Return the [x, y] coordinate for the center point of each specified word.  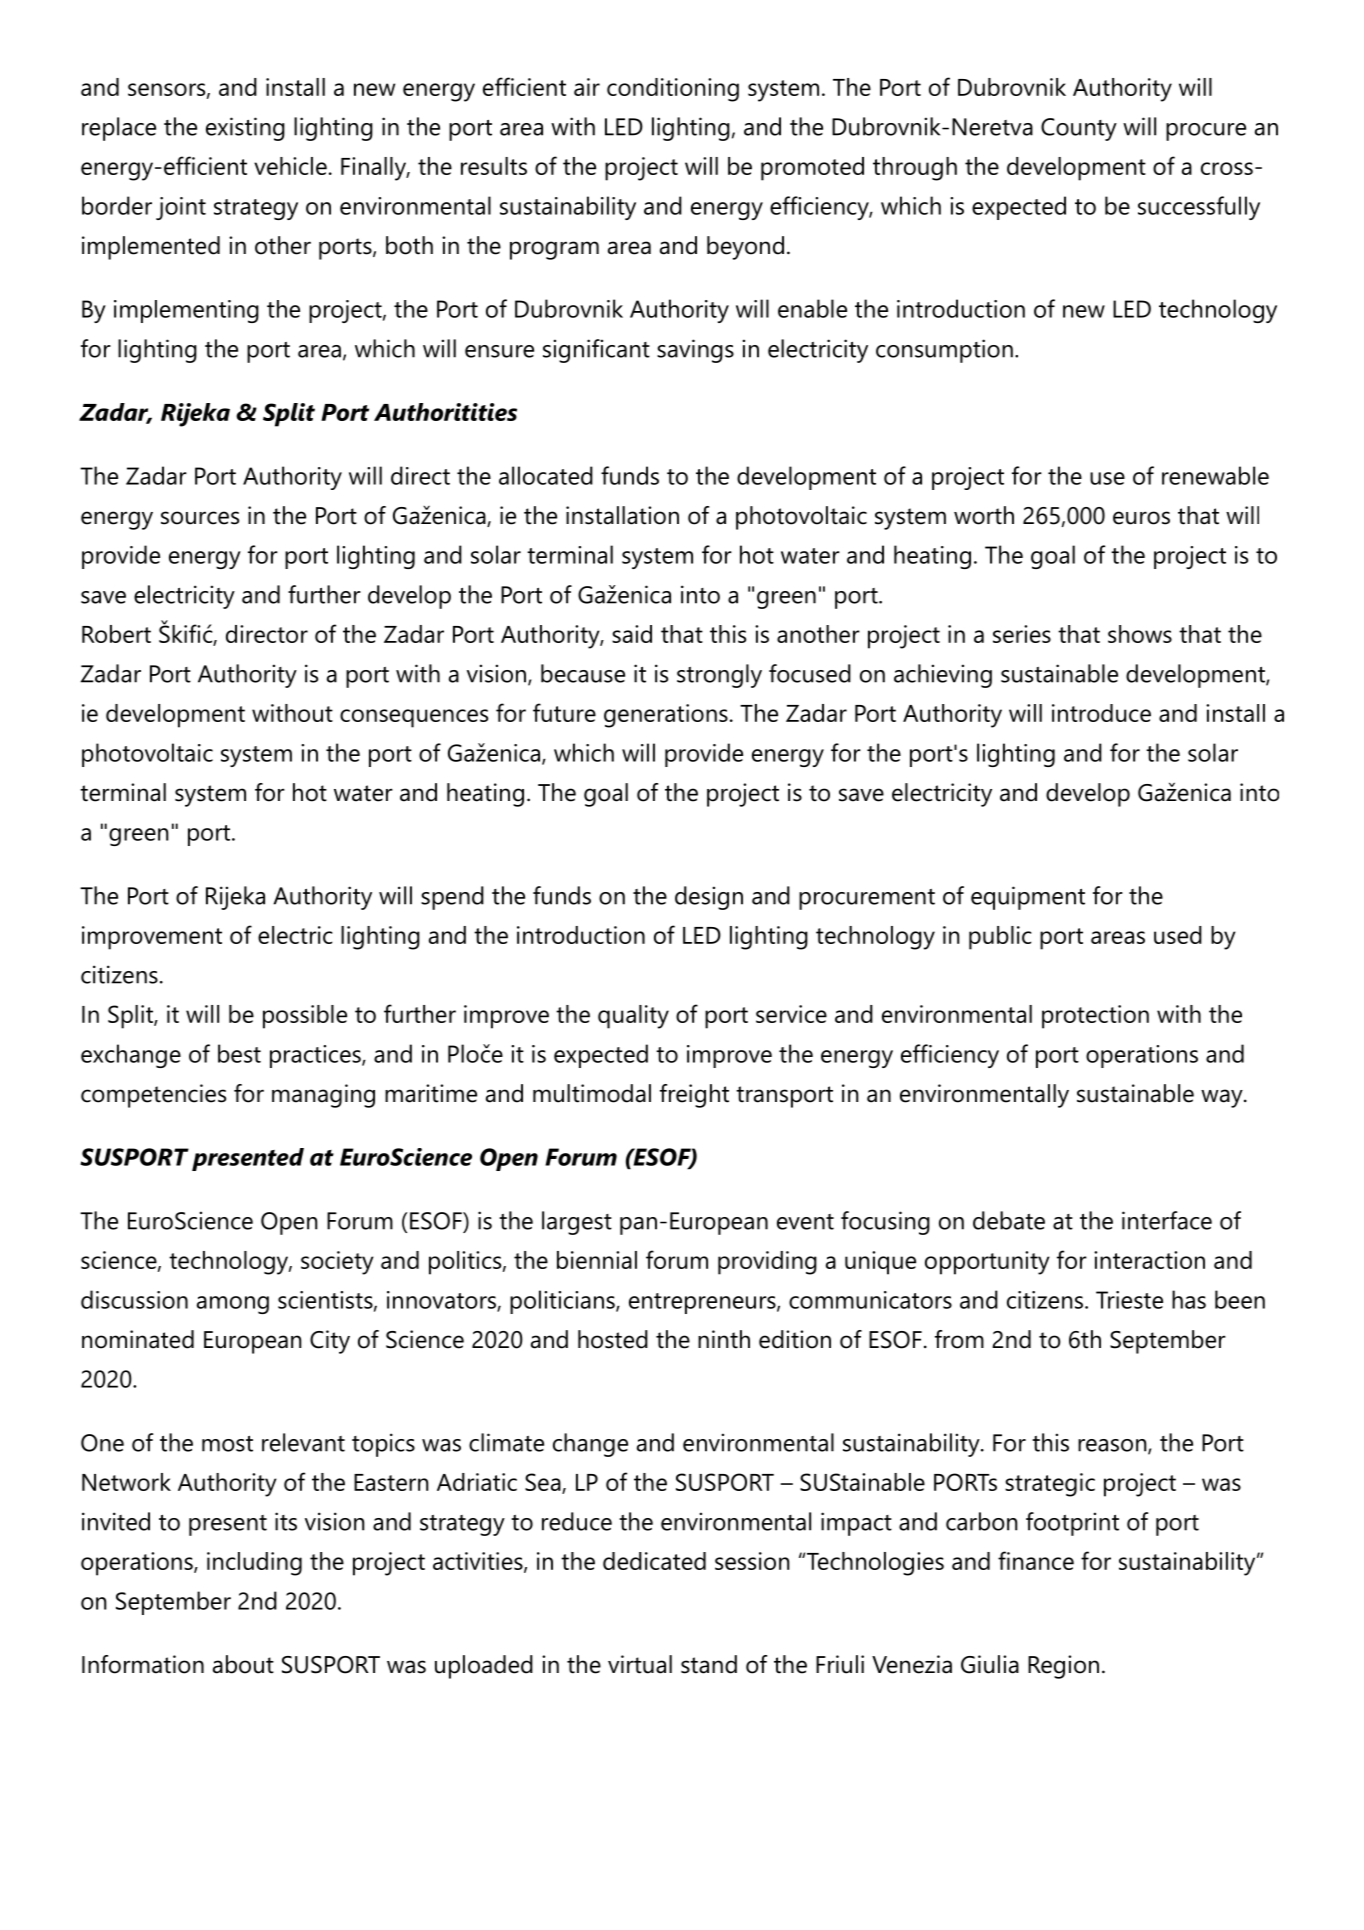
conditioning [673, 90]
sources [200, 518]
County [1079, 129]
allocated [546, 475]
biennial [597, 1260]
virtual [640, 1664]
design [709, 898]
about [243, 1664]
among [233, 1305]
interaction [1149, 1260]
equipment [1028, 898]
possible [305, 1017]
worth [984, 515]
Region [1063, 1667]
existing [245, 129]
